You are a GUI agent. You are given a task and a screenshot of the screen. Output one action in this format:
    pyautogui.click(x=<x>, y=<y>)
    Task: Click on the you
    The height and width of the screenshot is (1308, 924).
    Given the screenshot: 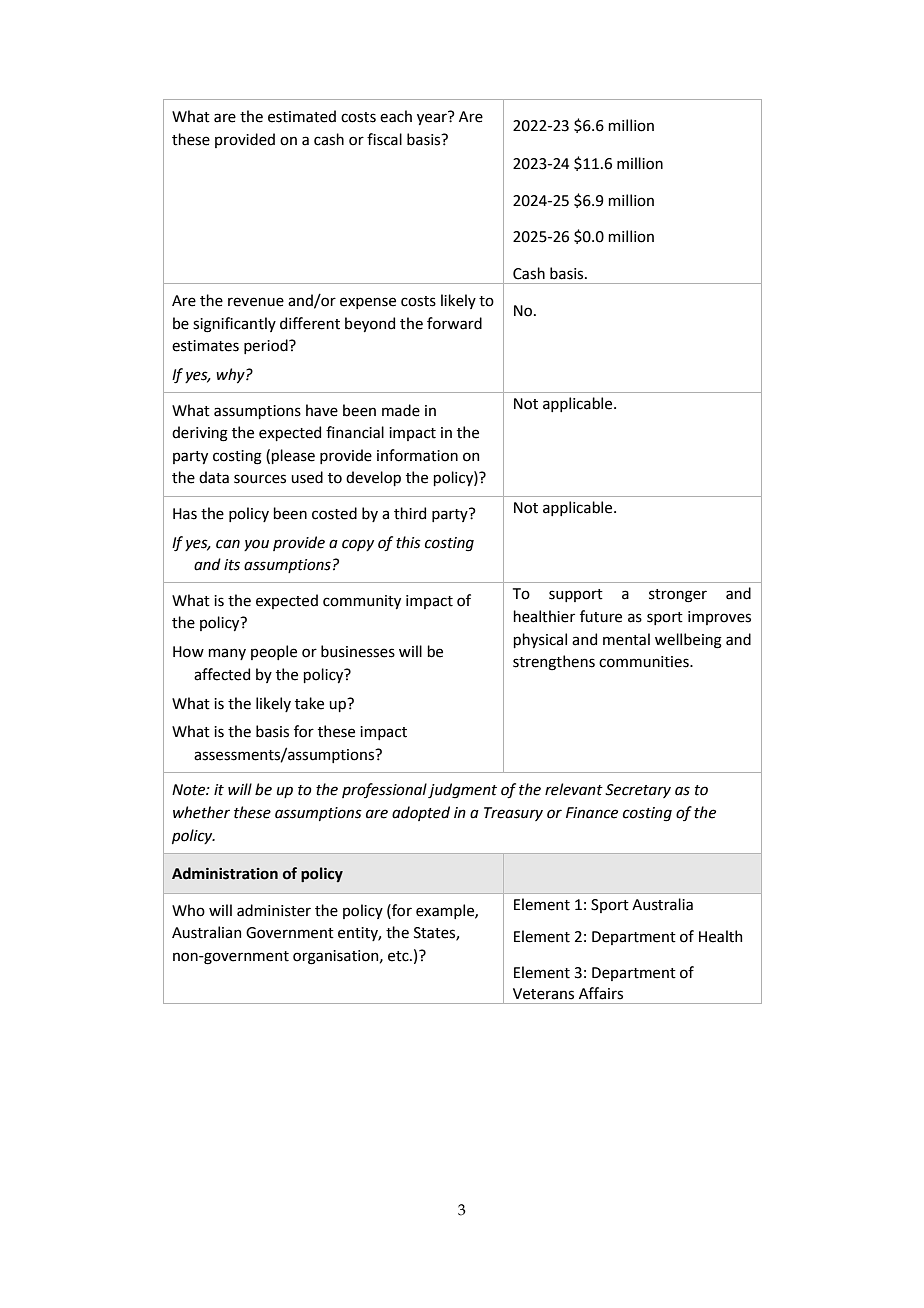 What is the action you would take?
    pyautogui.click(x=256, y=545)
